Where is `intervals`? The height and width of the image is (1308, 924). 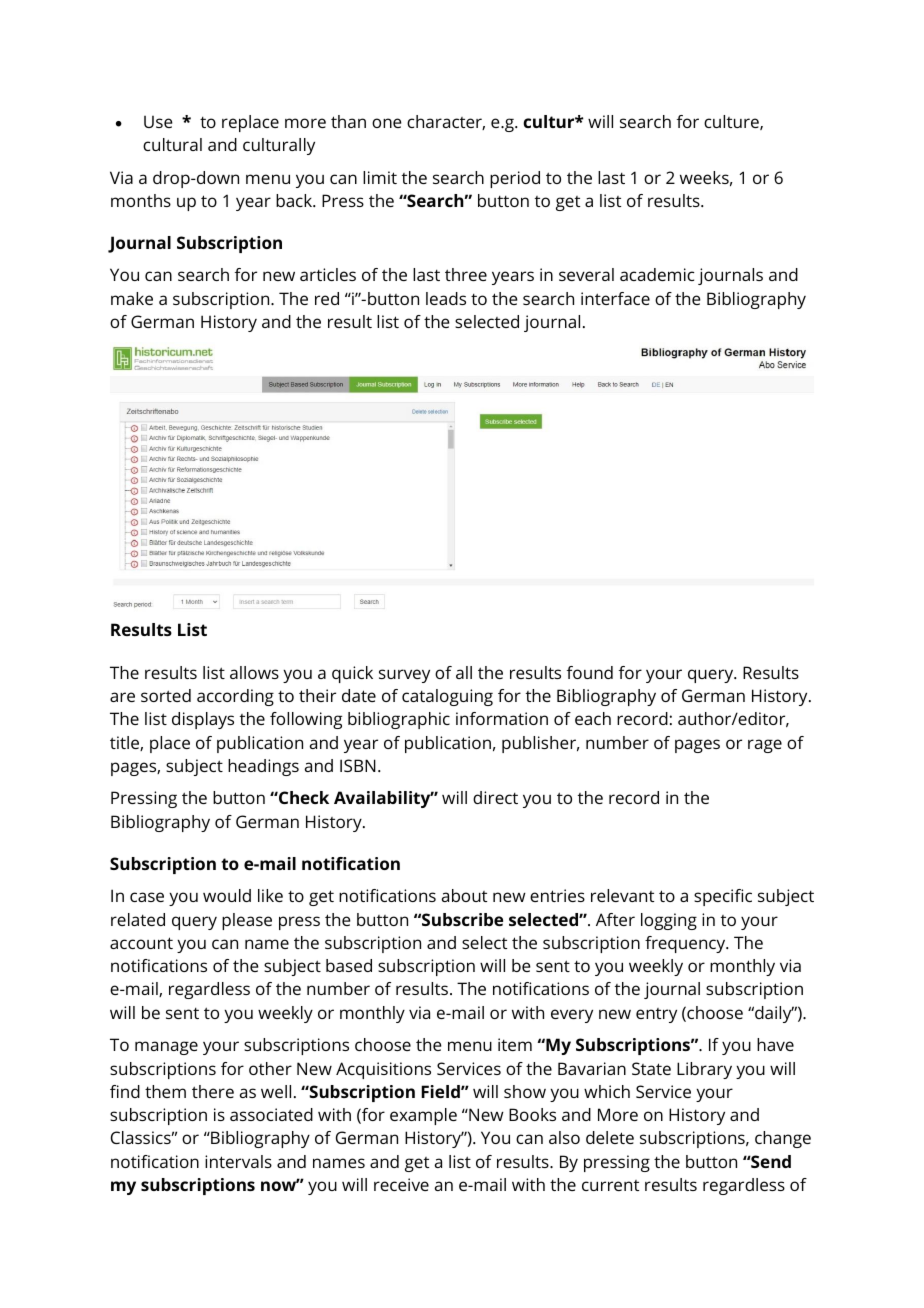 intervals is located at coordinates (238, 1161).
